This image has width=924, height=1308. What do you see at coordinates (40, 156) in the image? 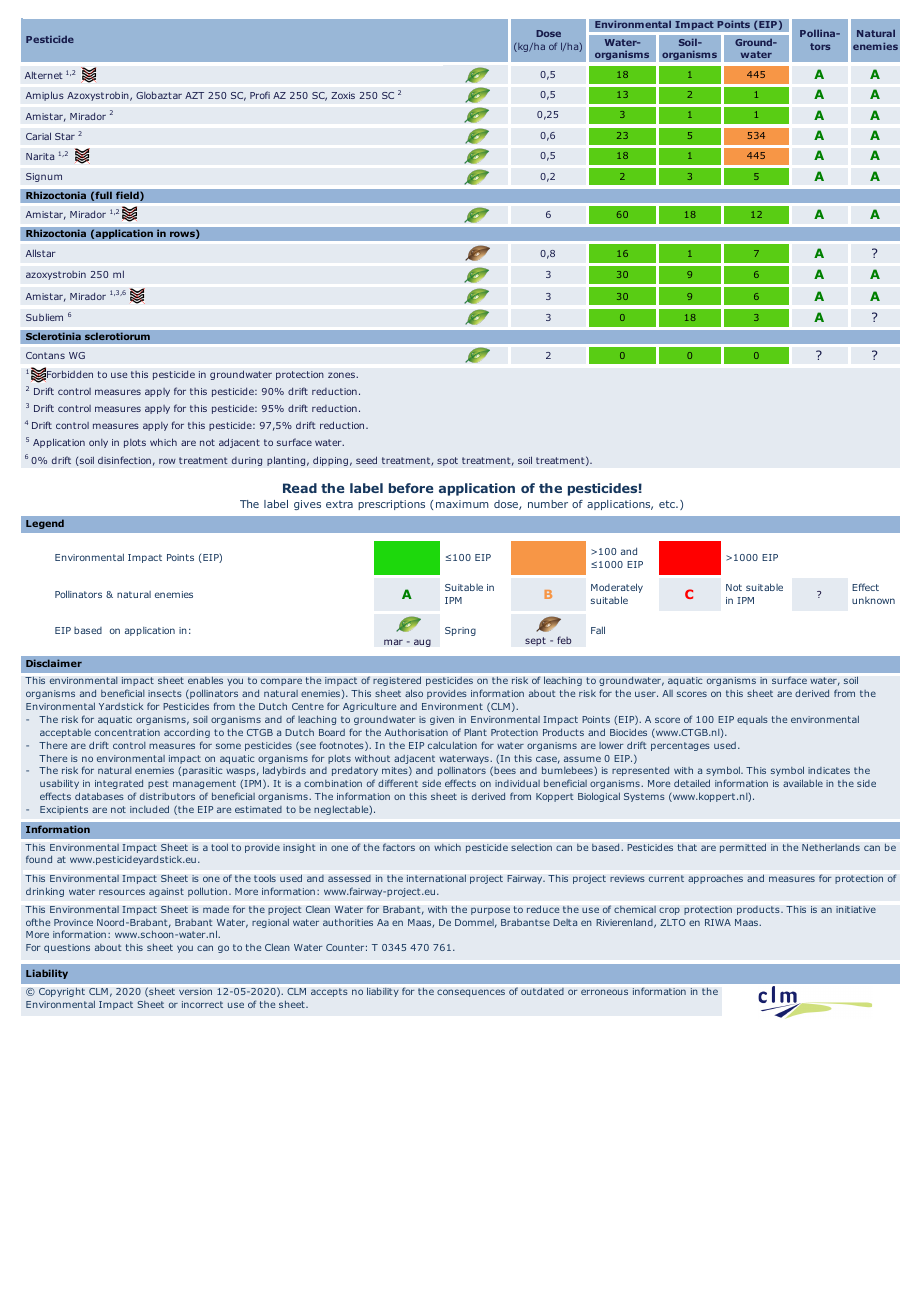
I see `Narita` at bounding box center [40, 156].
